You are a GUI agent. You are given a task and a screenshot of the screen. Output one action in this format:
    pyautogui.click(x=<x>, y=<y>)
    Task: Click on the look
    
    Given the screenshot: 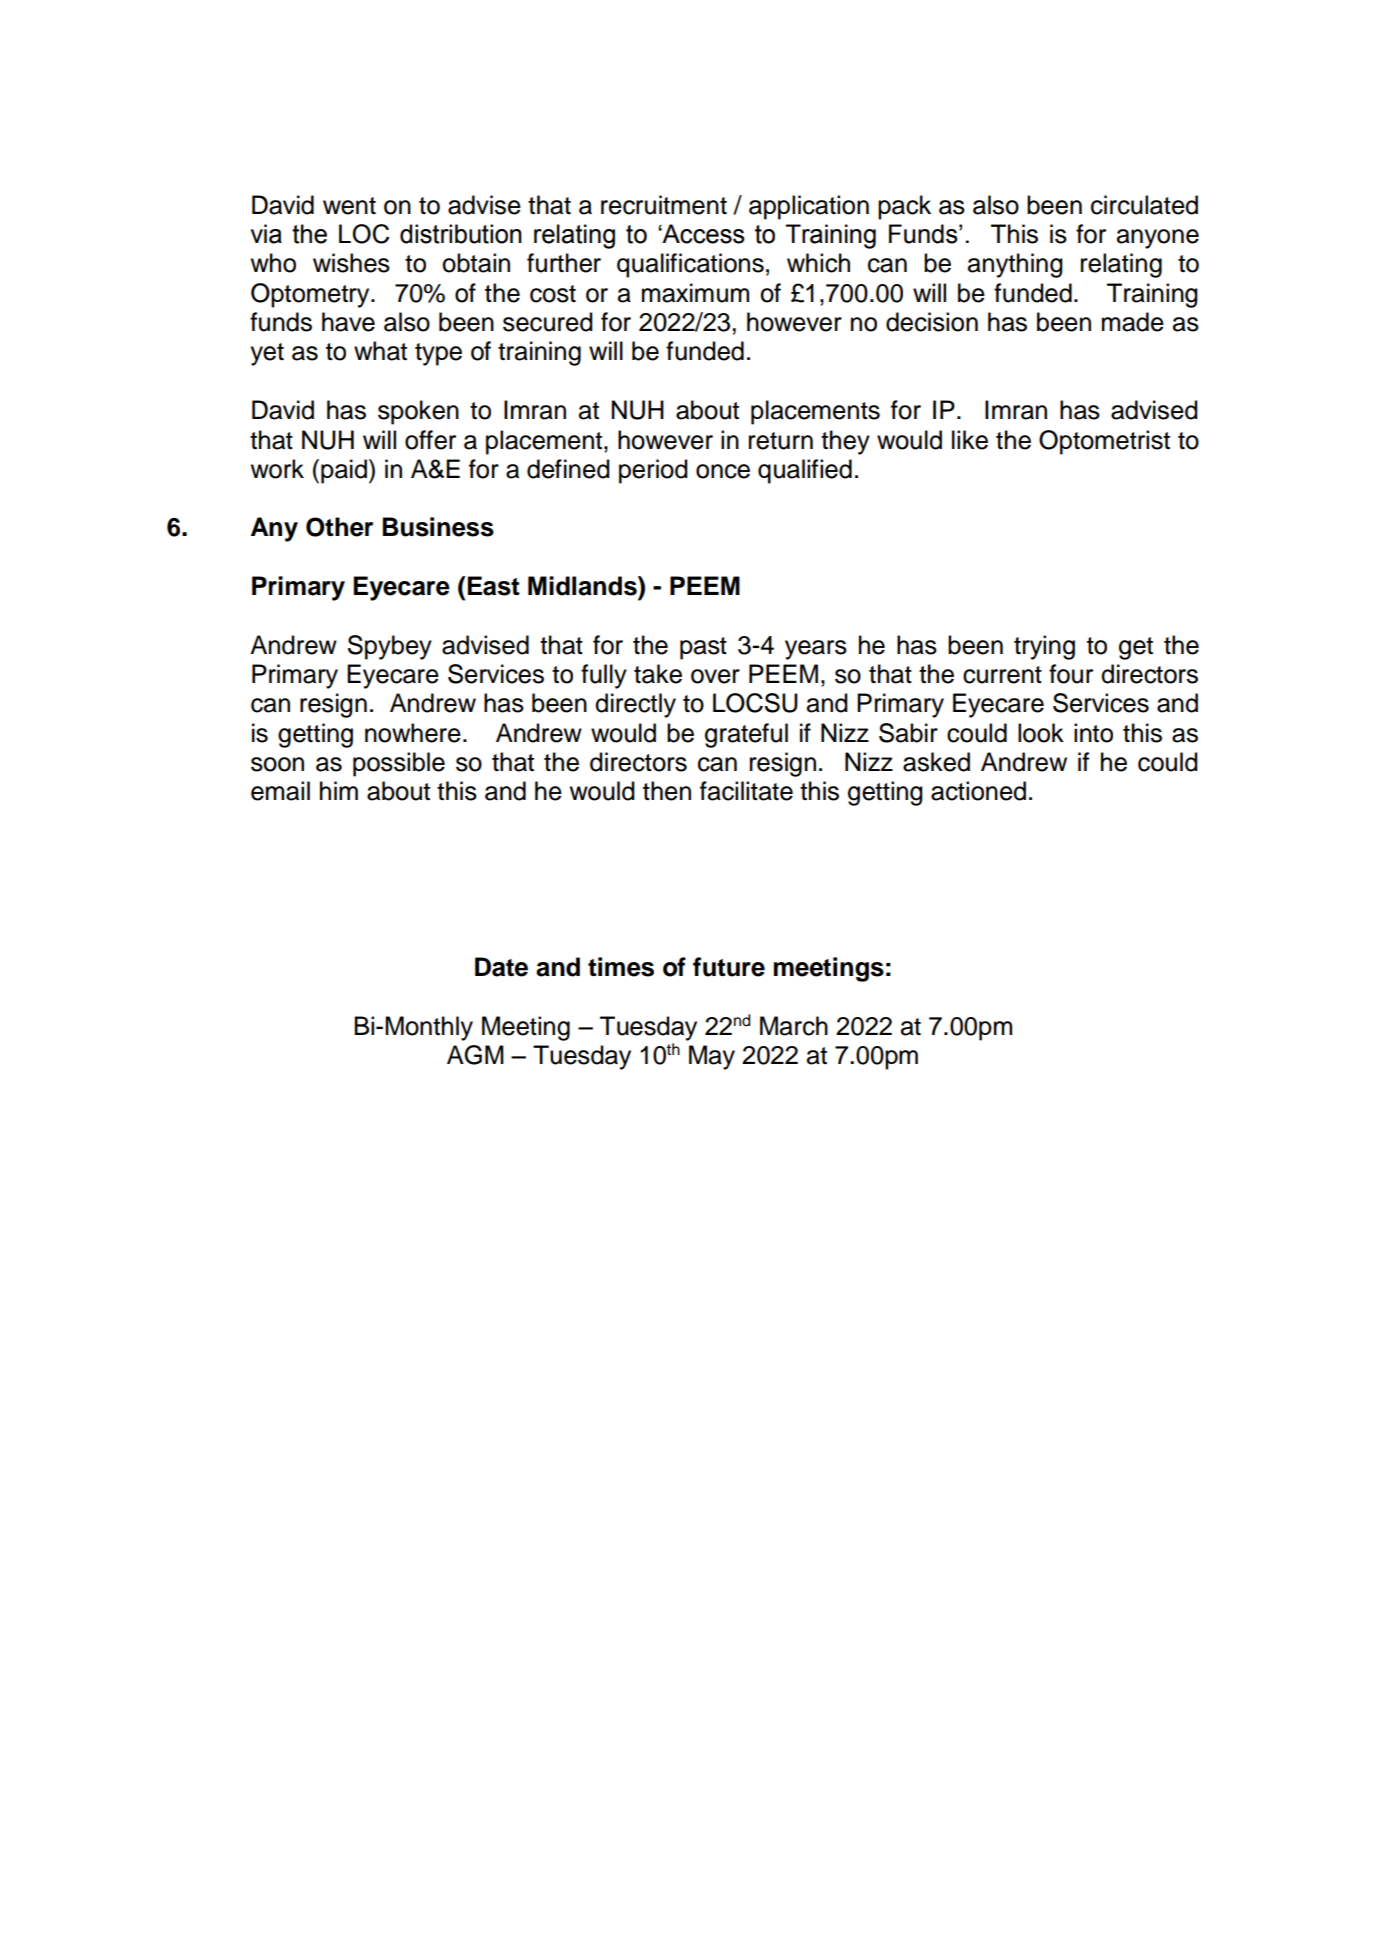 What is the action you would take?
    pyautogui.click(x=1041, y=733)
